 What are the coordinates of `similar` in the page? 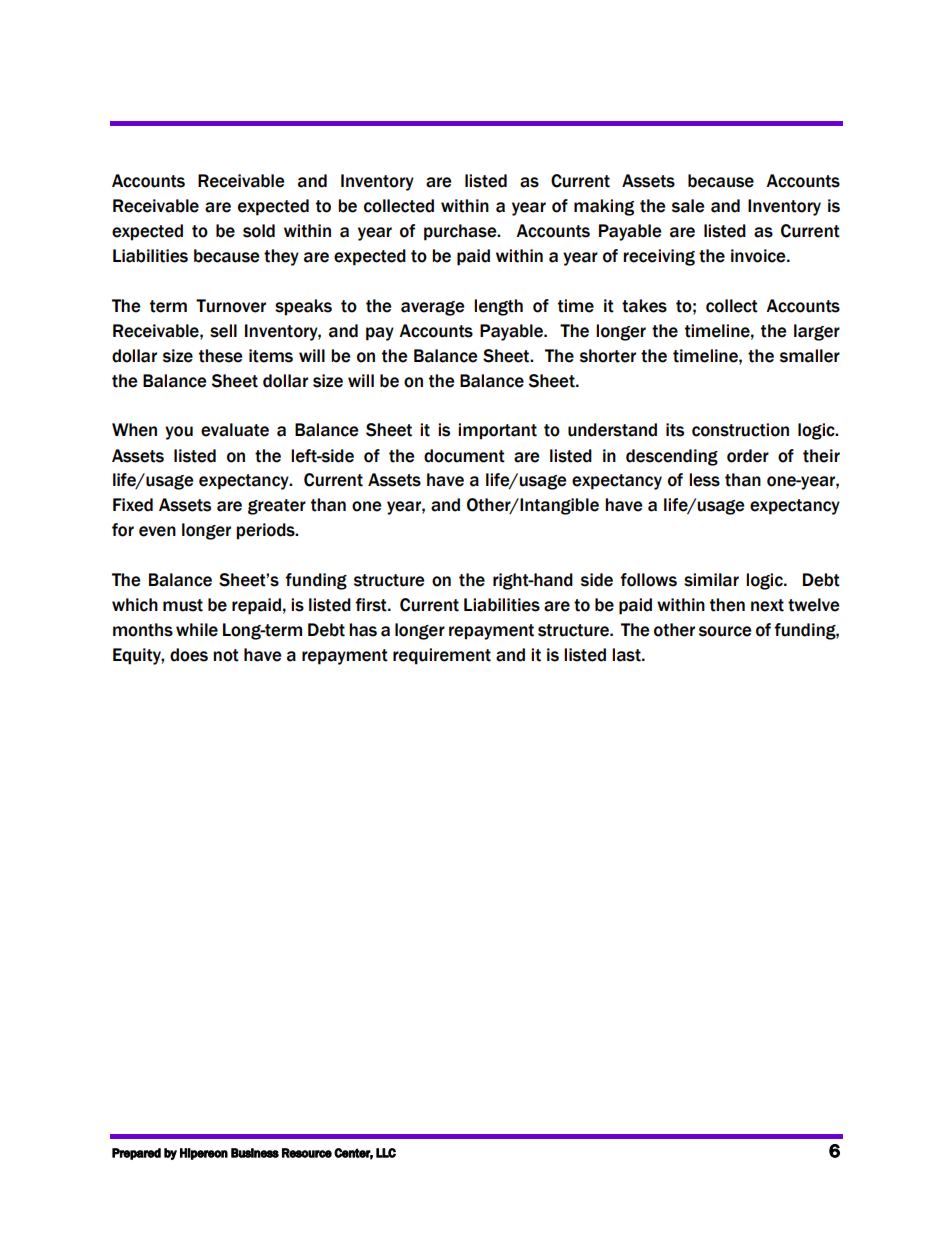 It's located at (711, 580).
